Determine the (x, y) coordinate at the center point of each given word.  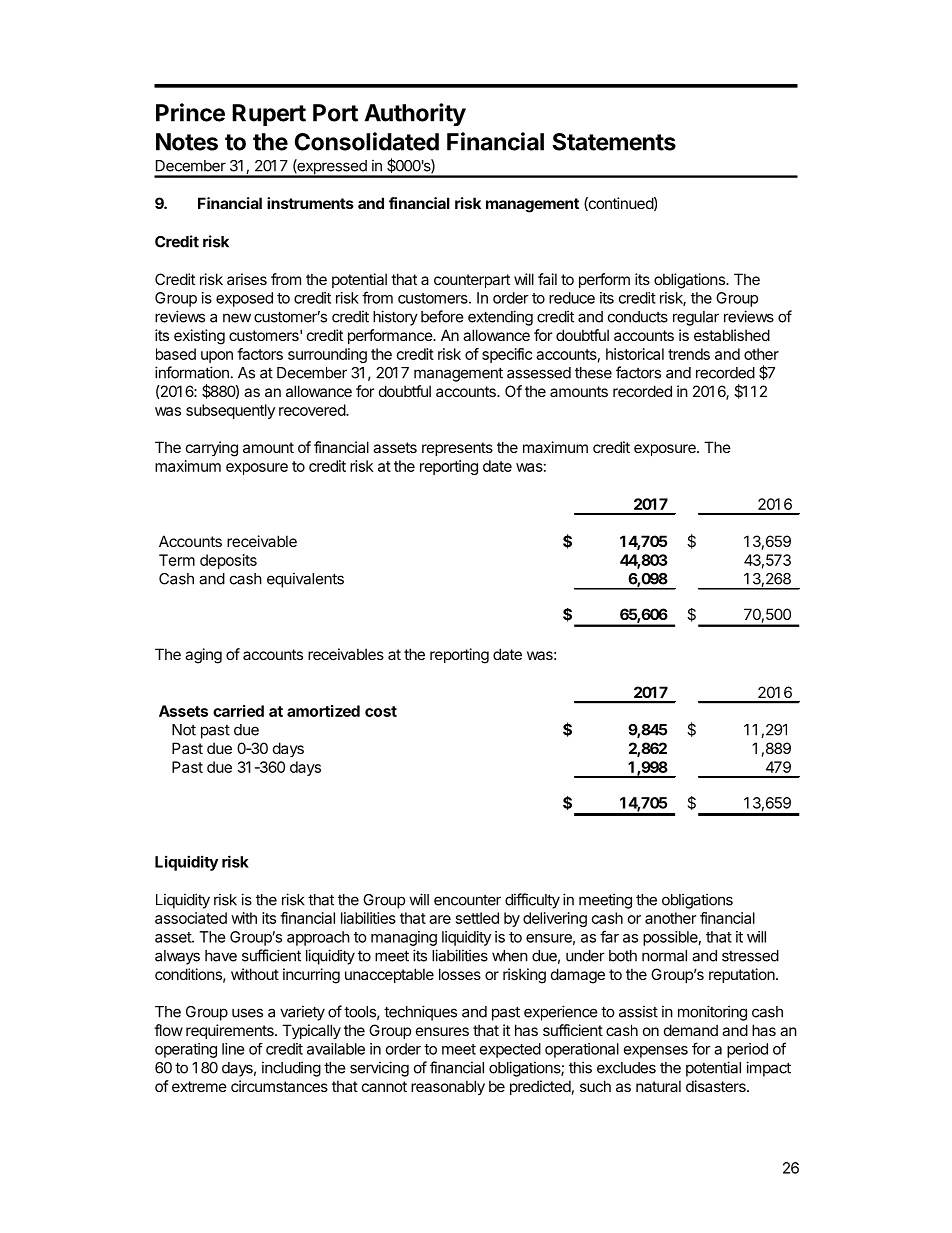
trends (689, 354)
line (233, 1049)
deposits (228, 561)
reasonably (448, 1087)
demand (691, 1030)
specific (507, 355)
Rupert (269, 115)
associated (191, 918)
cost (381, 711)
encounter (467, 900)
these (593, 373)
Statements (614, 142)
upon (217, 357)
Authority (415, 114)
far (609, 936)
